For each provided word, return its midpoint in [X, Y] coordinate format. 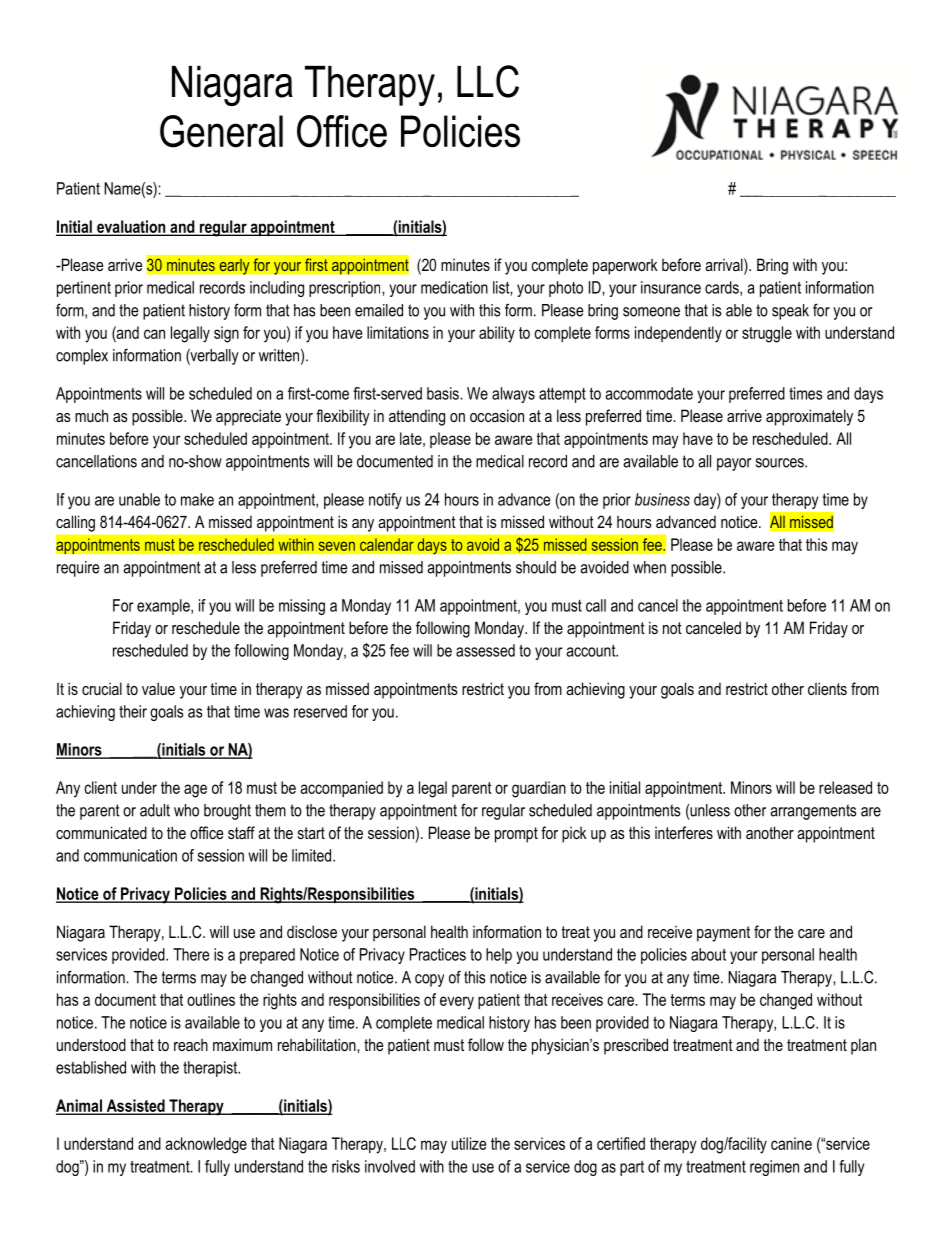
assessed [485, 650]
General [221, 131]
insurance [671, 287]
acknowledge [206, 1145]
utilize [469, 1143]
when [649, 567]
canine [791, 1143]
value [158, 688]
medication [454, 287]
